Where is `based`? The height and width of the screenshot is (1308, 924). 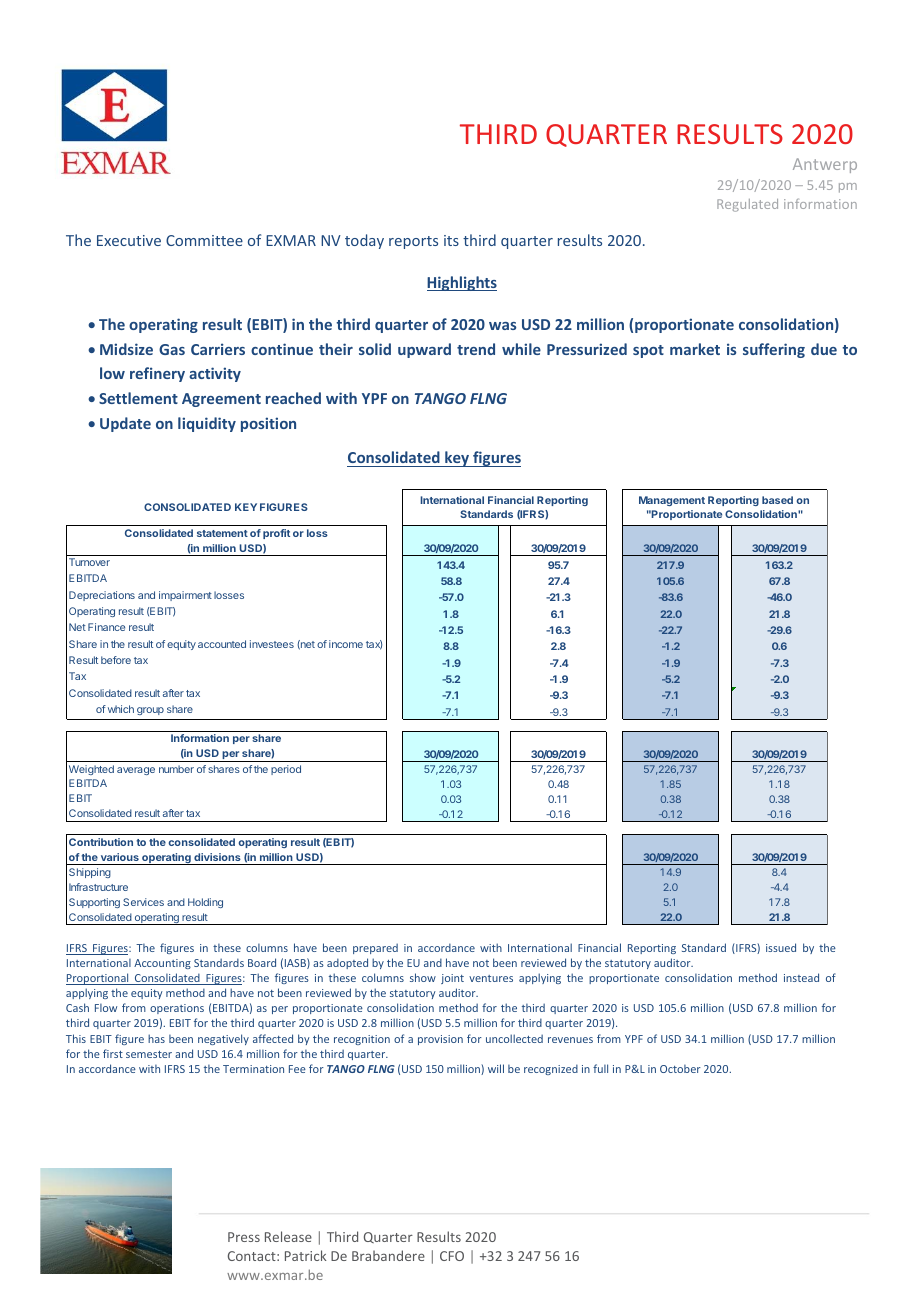
based is located at coordinates (777, 500).
